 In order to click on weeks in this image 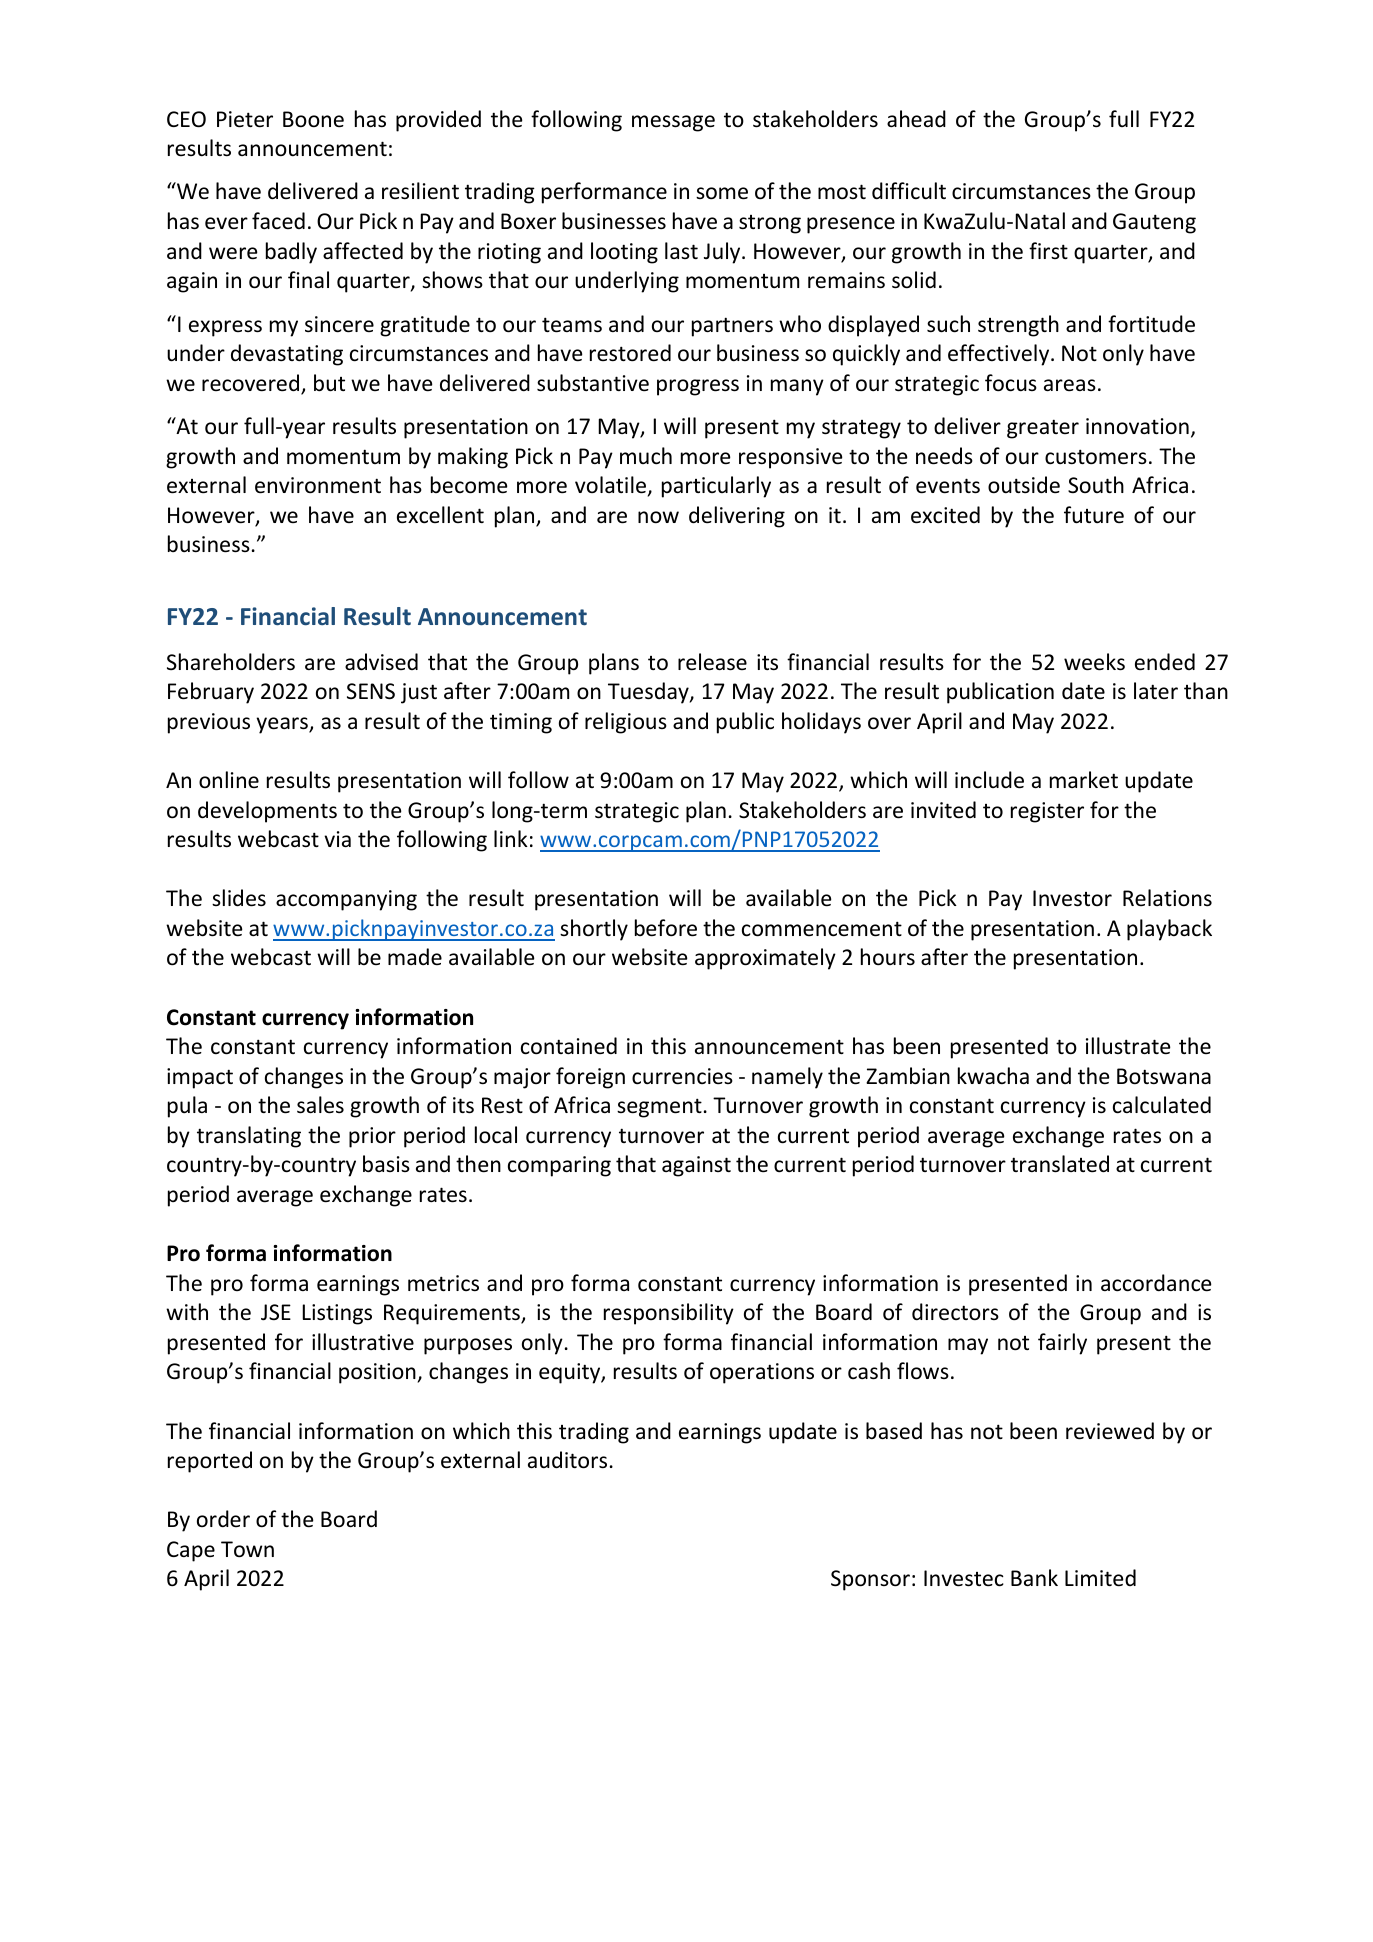, I will do `click(1094, 662)`.
